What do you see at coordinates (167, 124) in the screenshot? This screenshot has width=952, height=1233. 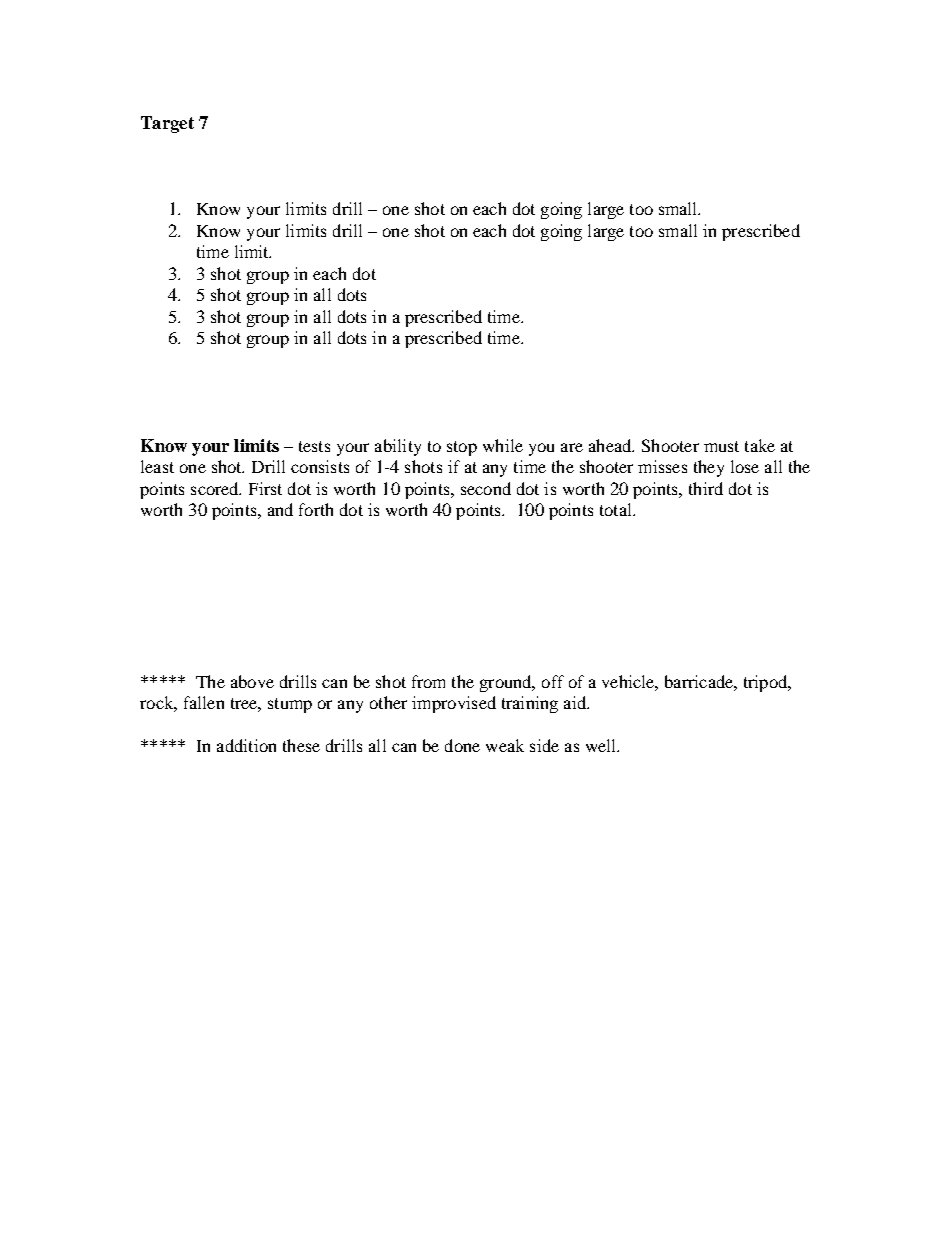 I see `Target` at bounding box center [167, 124].
